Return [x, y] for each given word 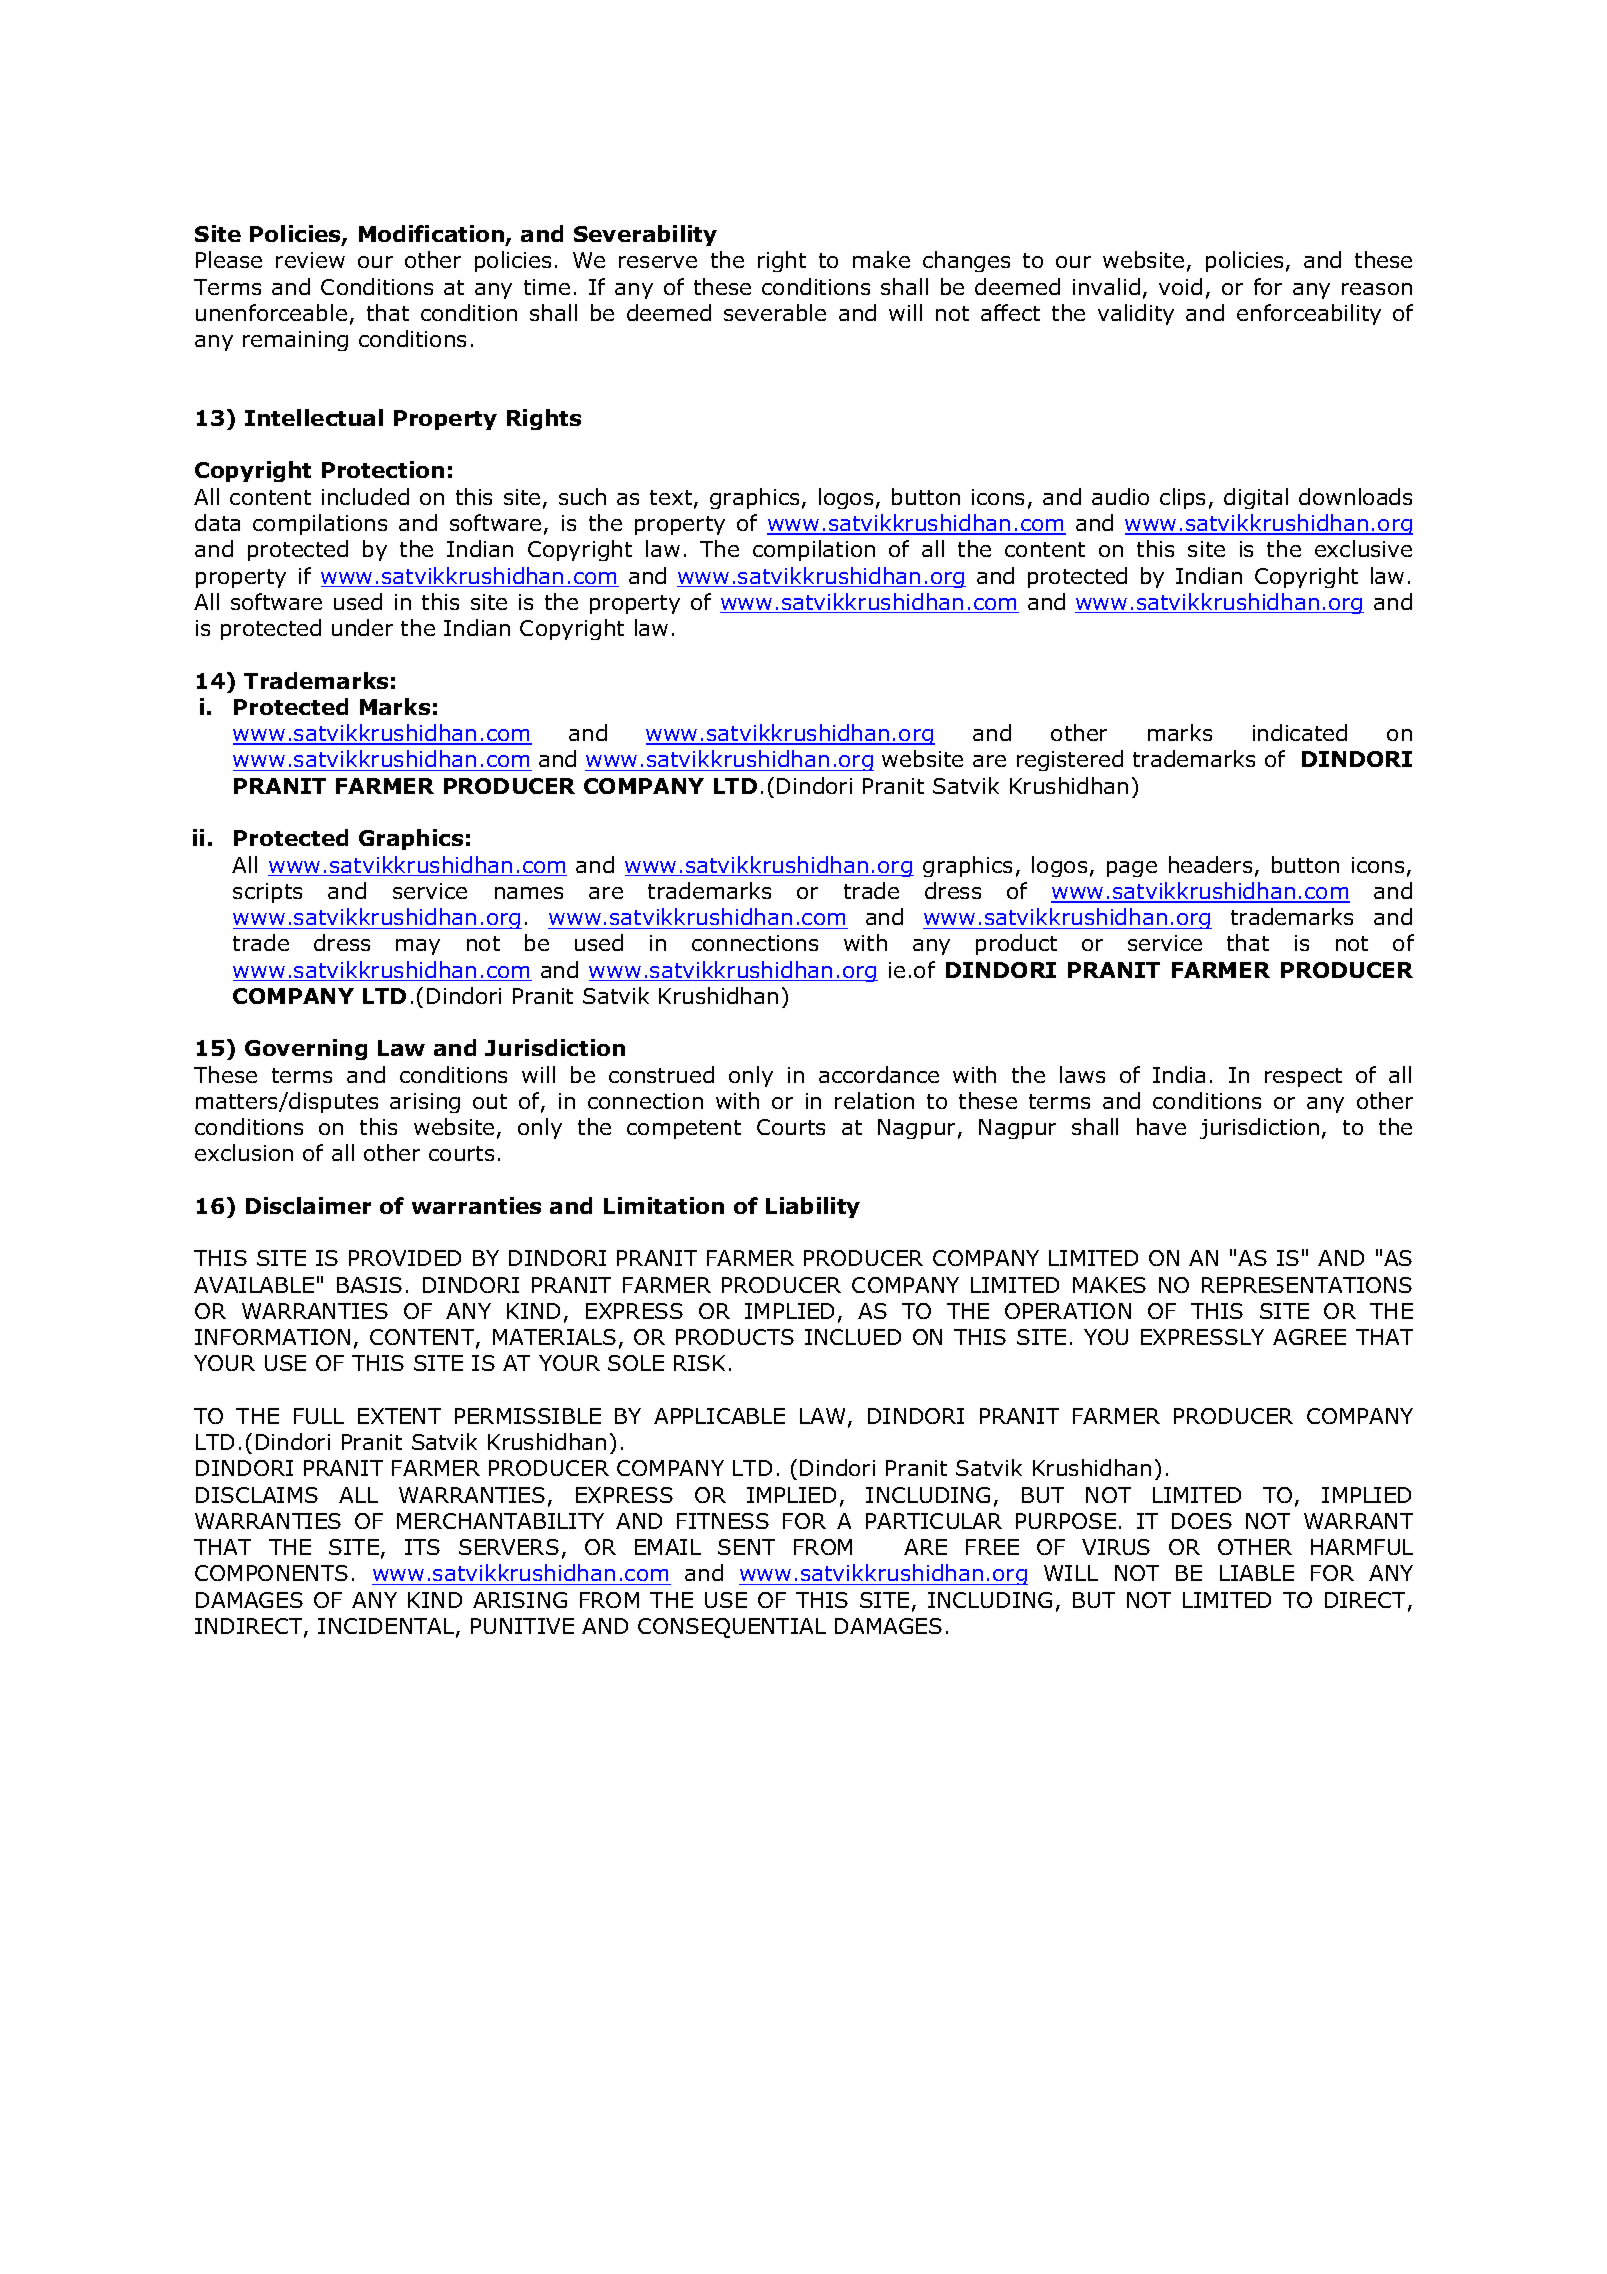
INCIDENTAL [387, 1627]
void [1180, 286]
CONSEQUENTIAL [732, 1628]
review [310, 260]
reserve [658, 262]
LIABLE [1257, 1573]
